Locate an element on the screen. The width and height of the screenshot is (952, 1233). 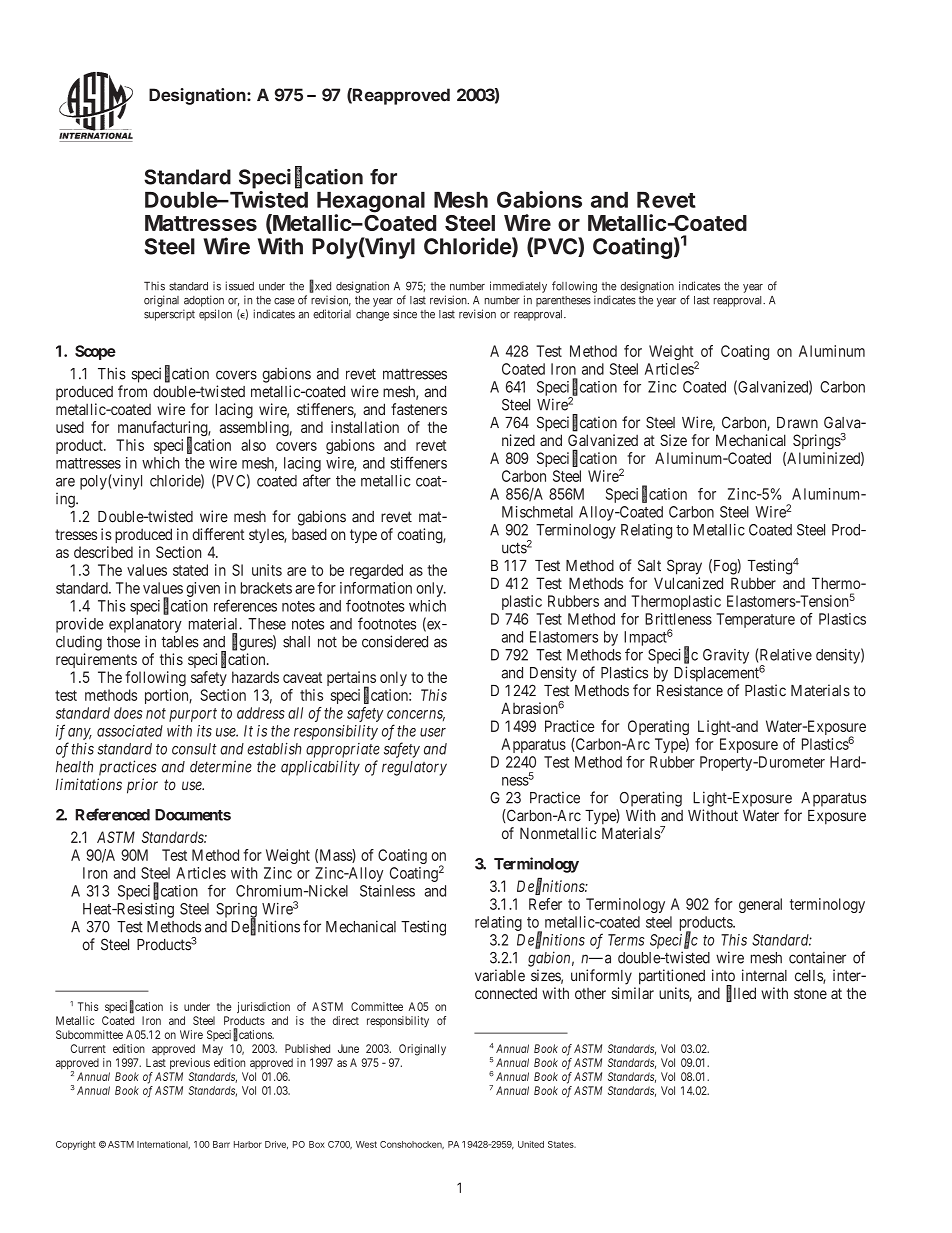
different is located at coordinates (218, 534).
